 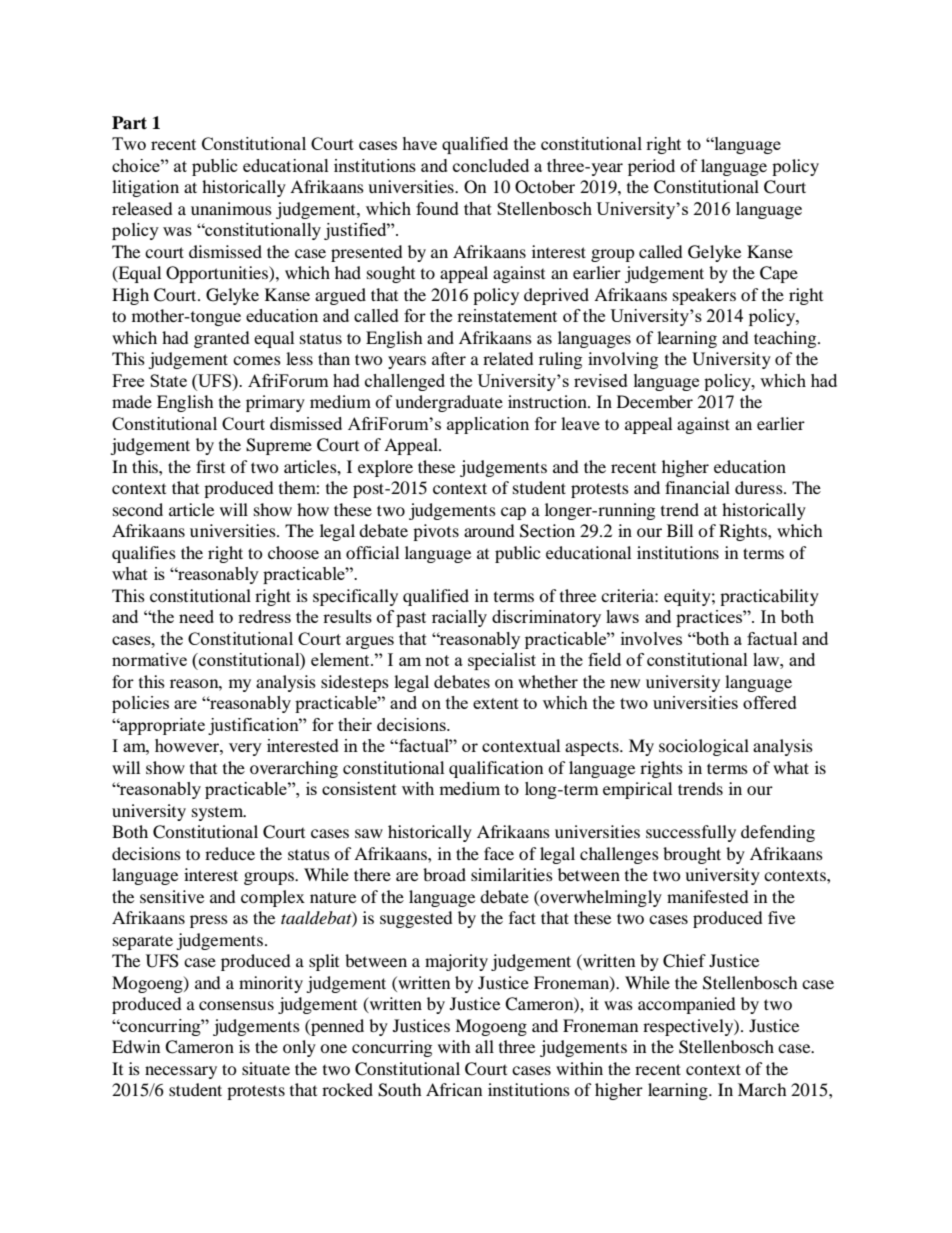 What do you see at coordinates (459, 618) in the screenshot?
I see `racially` at bounding box center [459, 618].
